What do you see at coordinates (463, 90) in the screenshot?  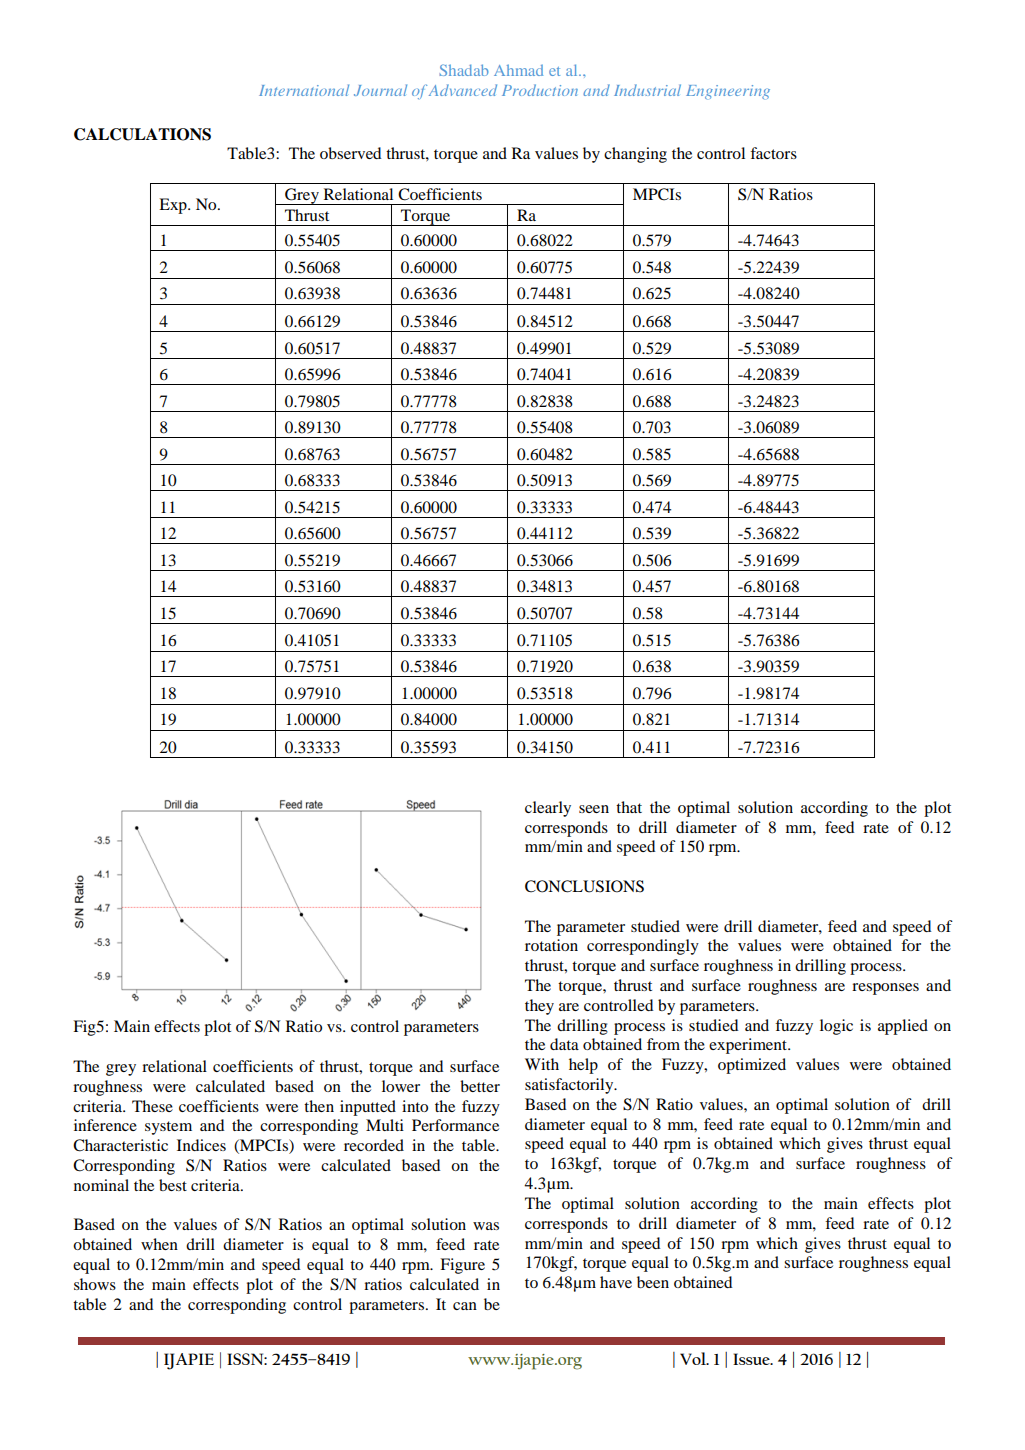 I see `Advanced` at bounding box center [463, 90].
